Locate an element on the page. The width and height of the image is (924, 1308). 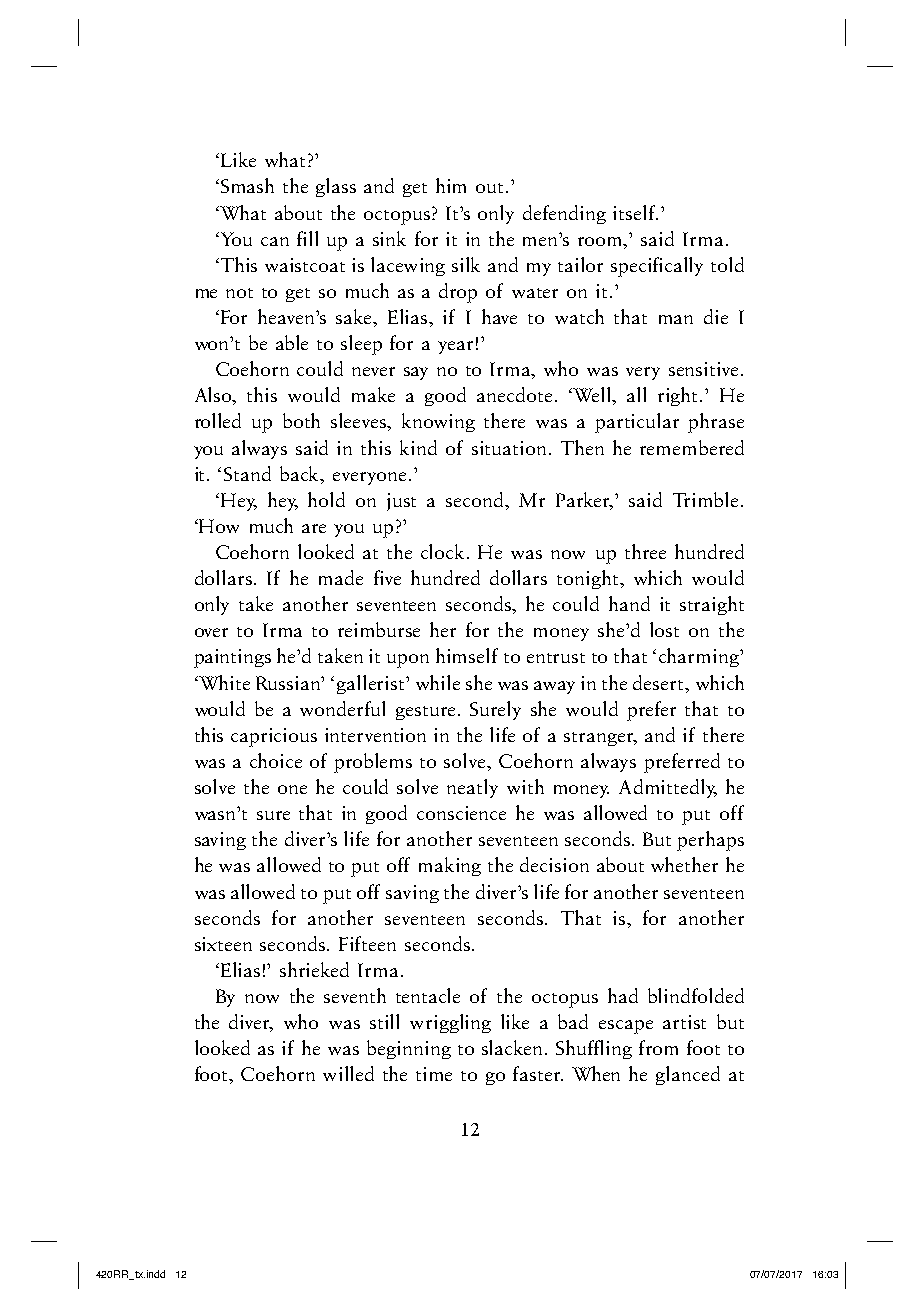
Trimble is located at coordinates (707, 499).
